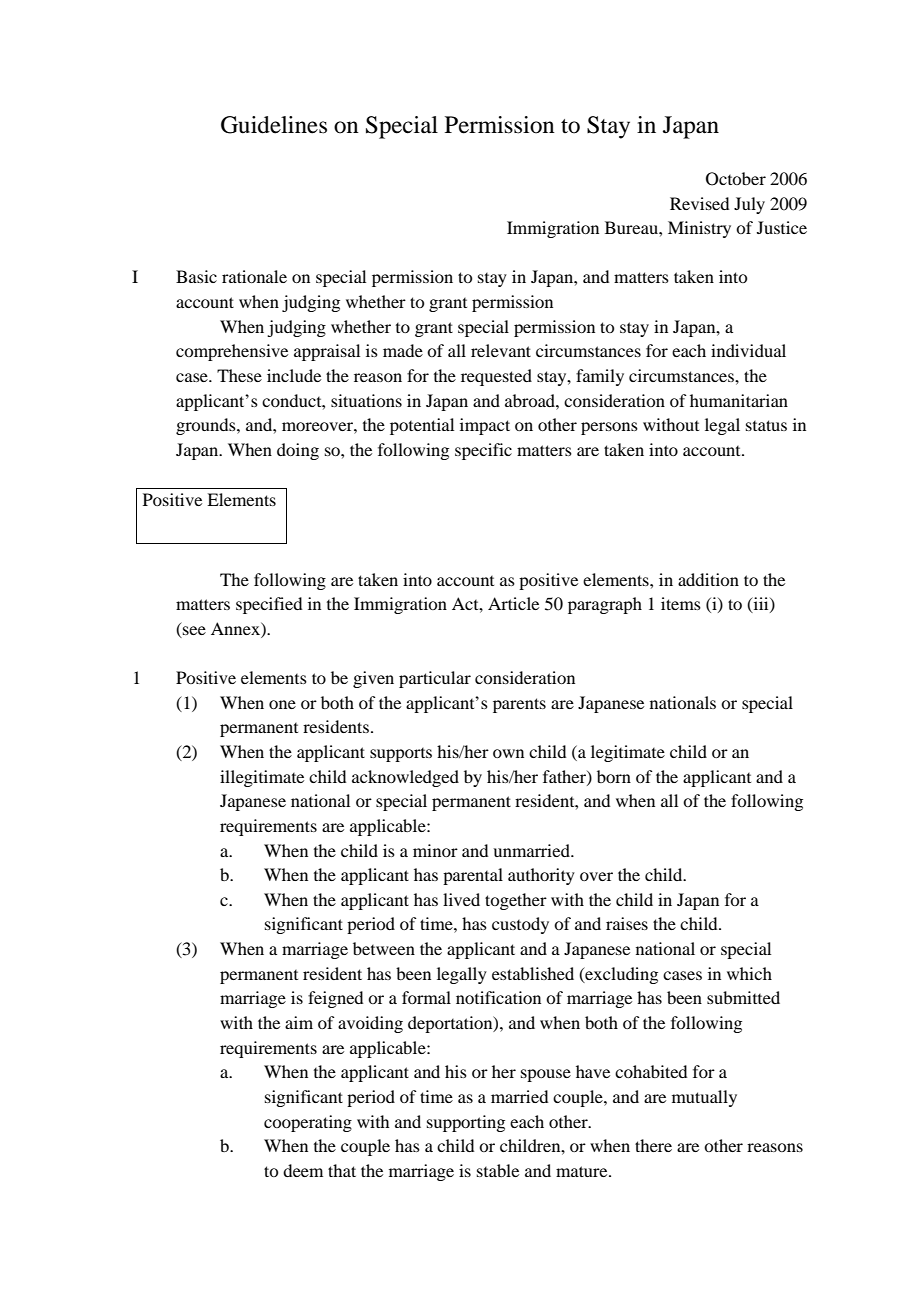 Image resolution: width=924 pixels, height=1308 pixels. Describe the element at coordinates (632, 227) in the image. I see `Bureau` at that location.
